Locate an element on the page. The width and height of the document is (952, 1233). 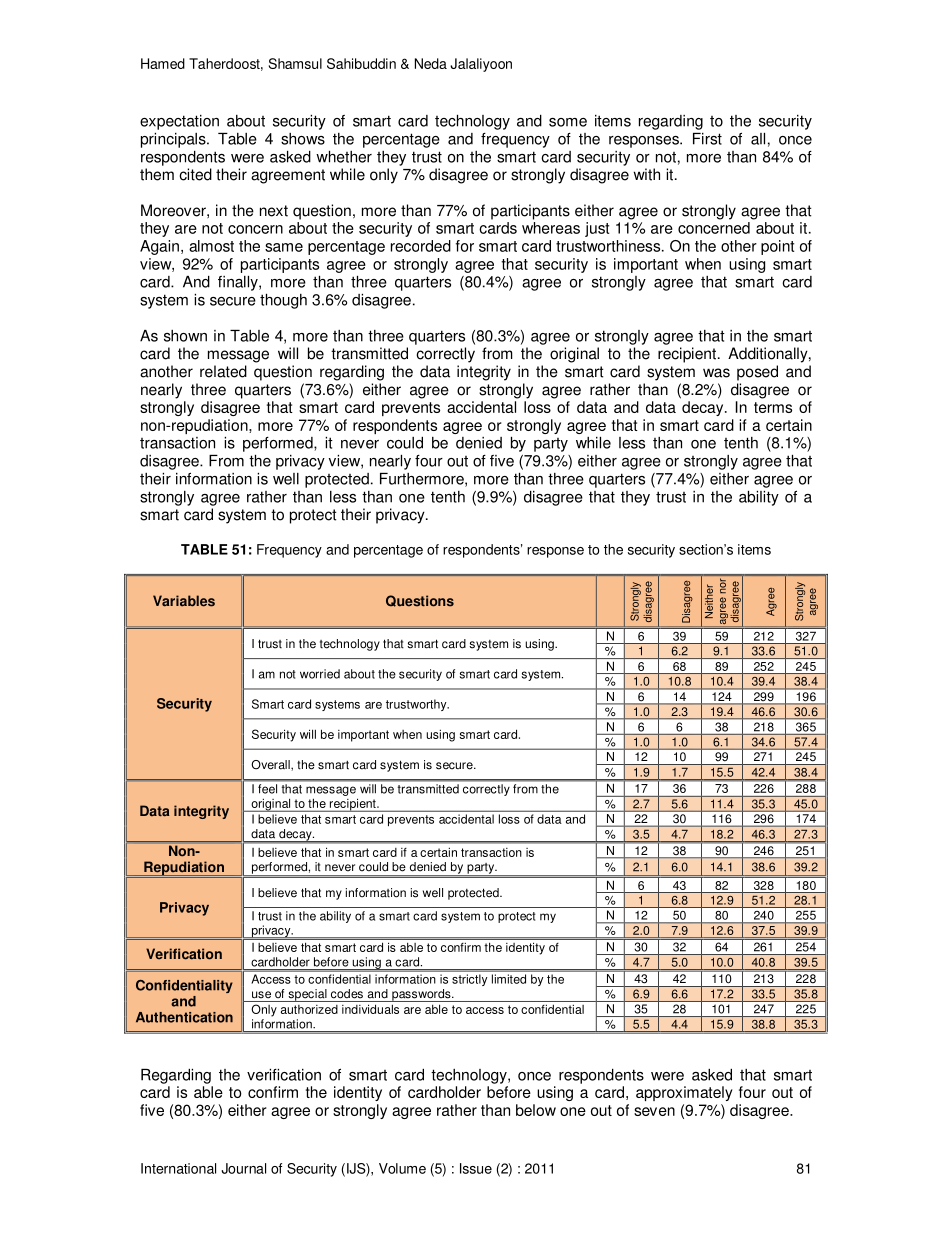
Overall is located at coordinates (271, 765).
